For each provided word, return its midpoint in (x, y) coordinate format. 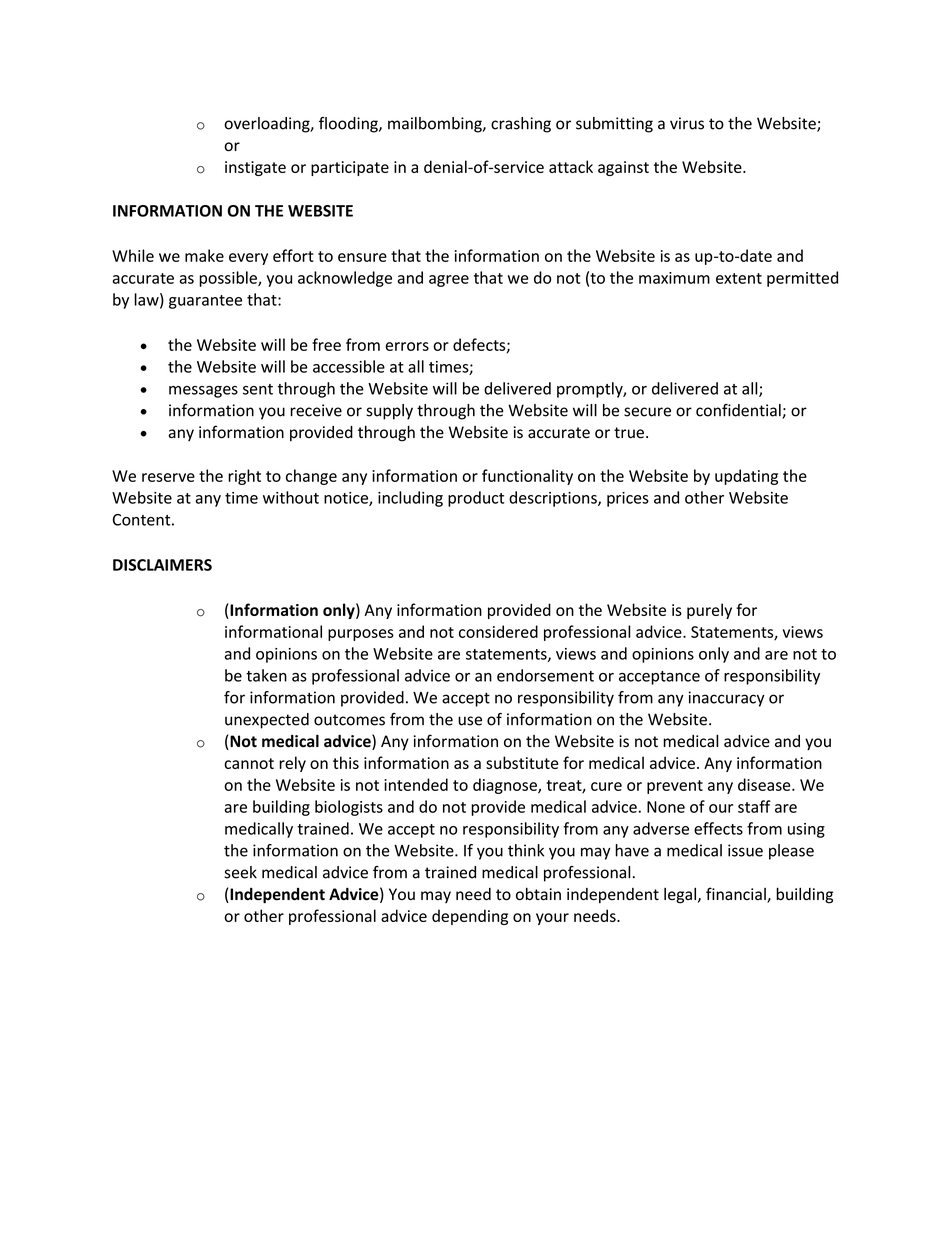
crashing (521, 125)
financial (737, 895)
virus (687, 123)
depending (470, 917)
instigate (255, 168)
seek (240, 872)
